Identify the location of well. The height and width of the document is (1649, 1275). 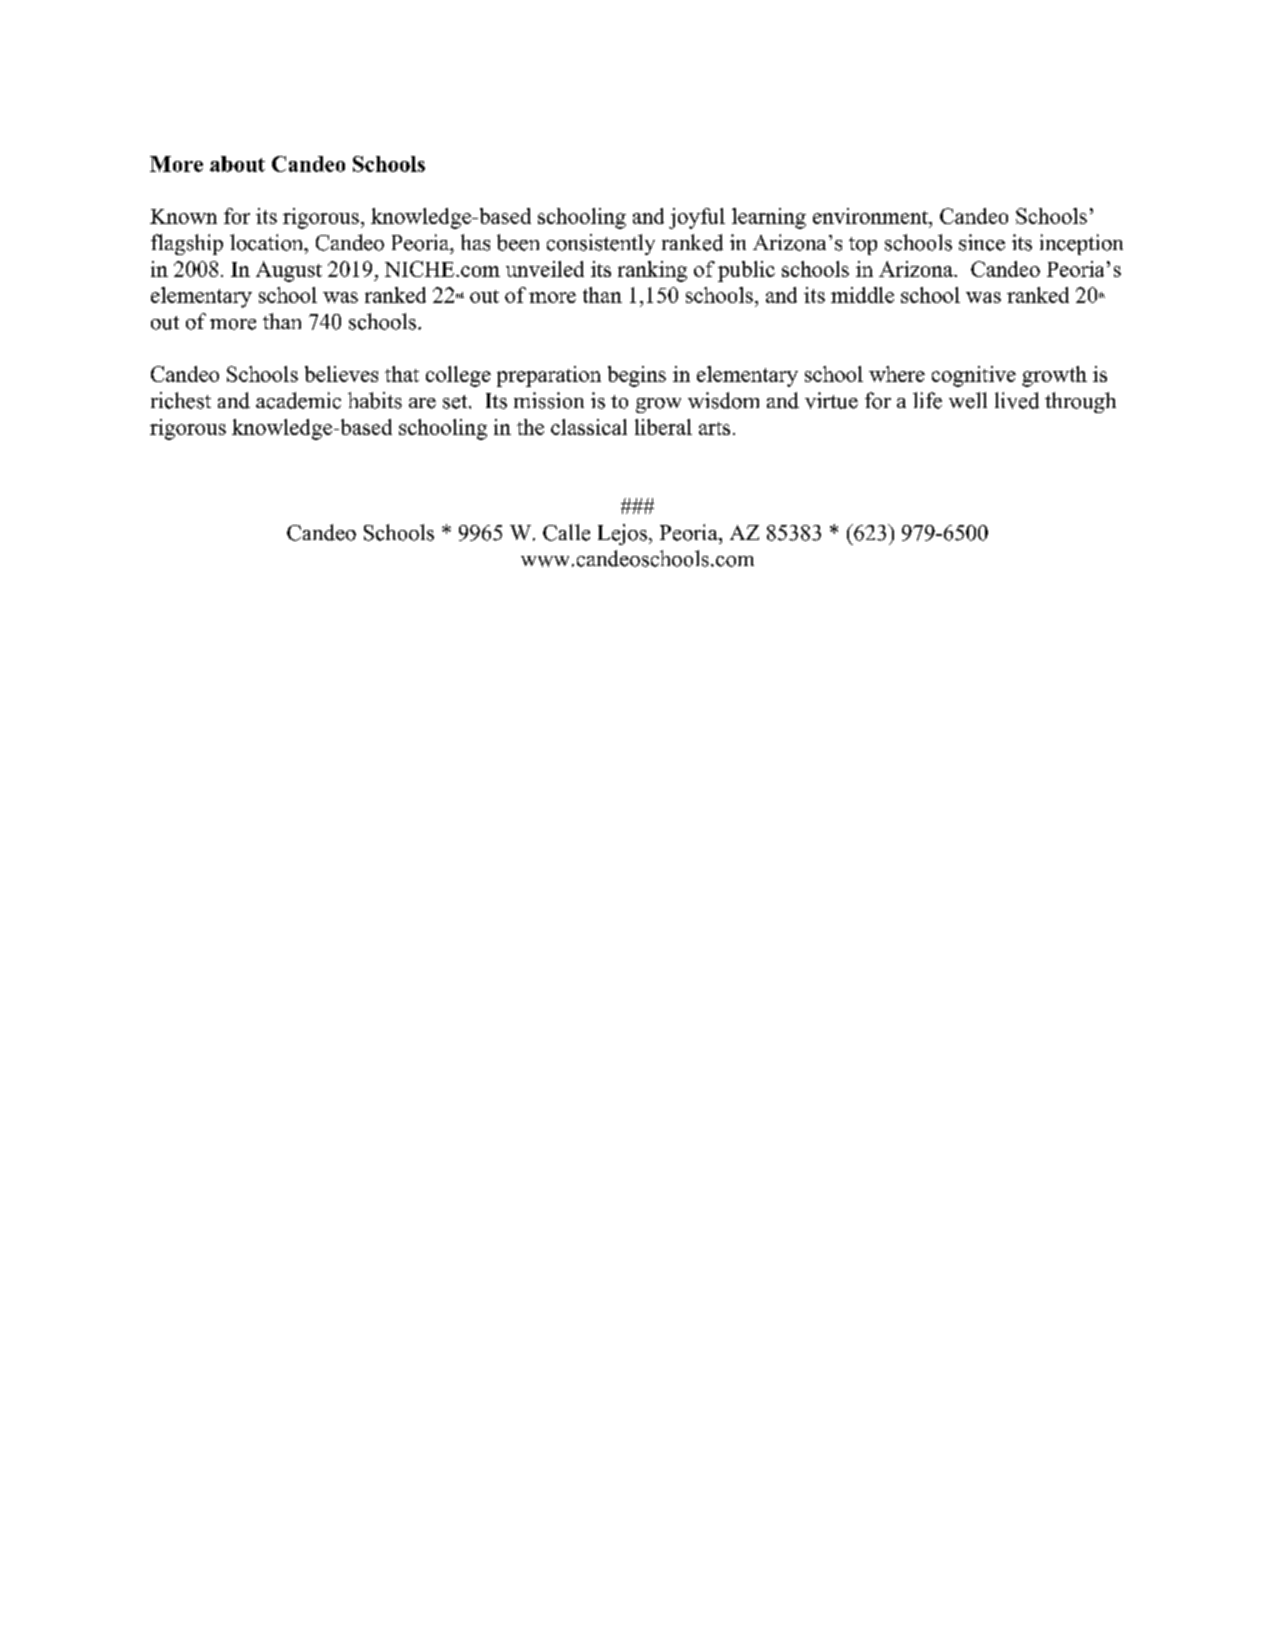
(968, 400).
